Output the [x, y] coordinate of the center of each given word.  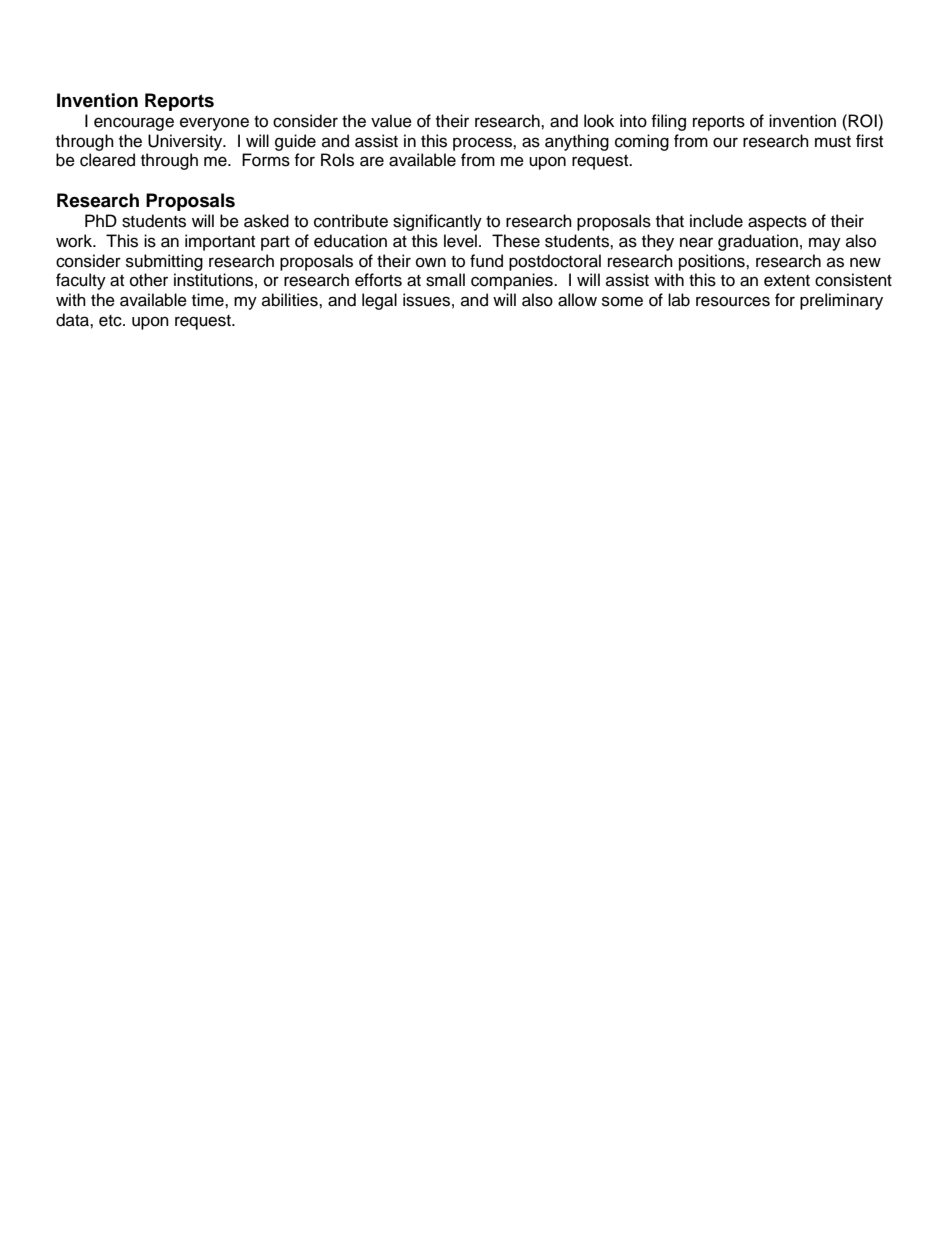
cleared [107, 160]
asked [266, 221]
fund [486, 261]
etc [111, 321]
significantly [437, 222]
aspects [777, 223]
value [391, 121]
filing [668, 122]
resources [733, 301]
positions [713, 262]
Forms [266, 160]
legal [379, 301]
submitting [164, 262]
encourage [134, 124]
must [833, 142]
